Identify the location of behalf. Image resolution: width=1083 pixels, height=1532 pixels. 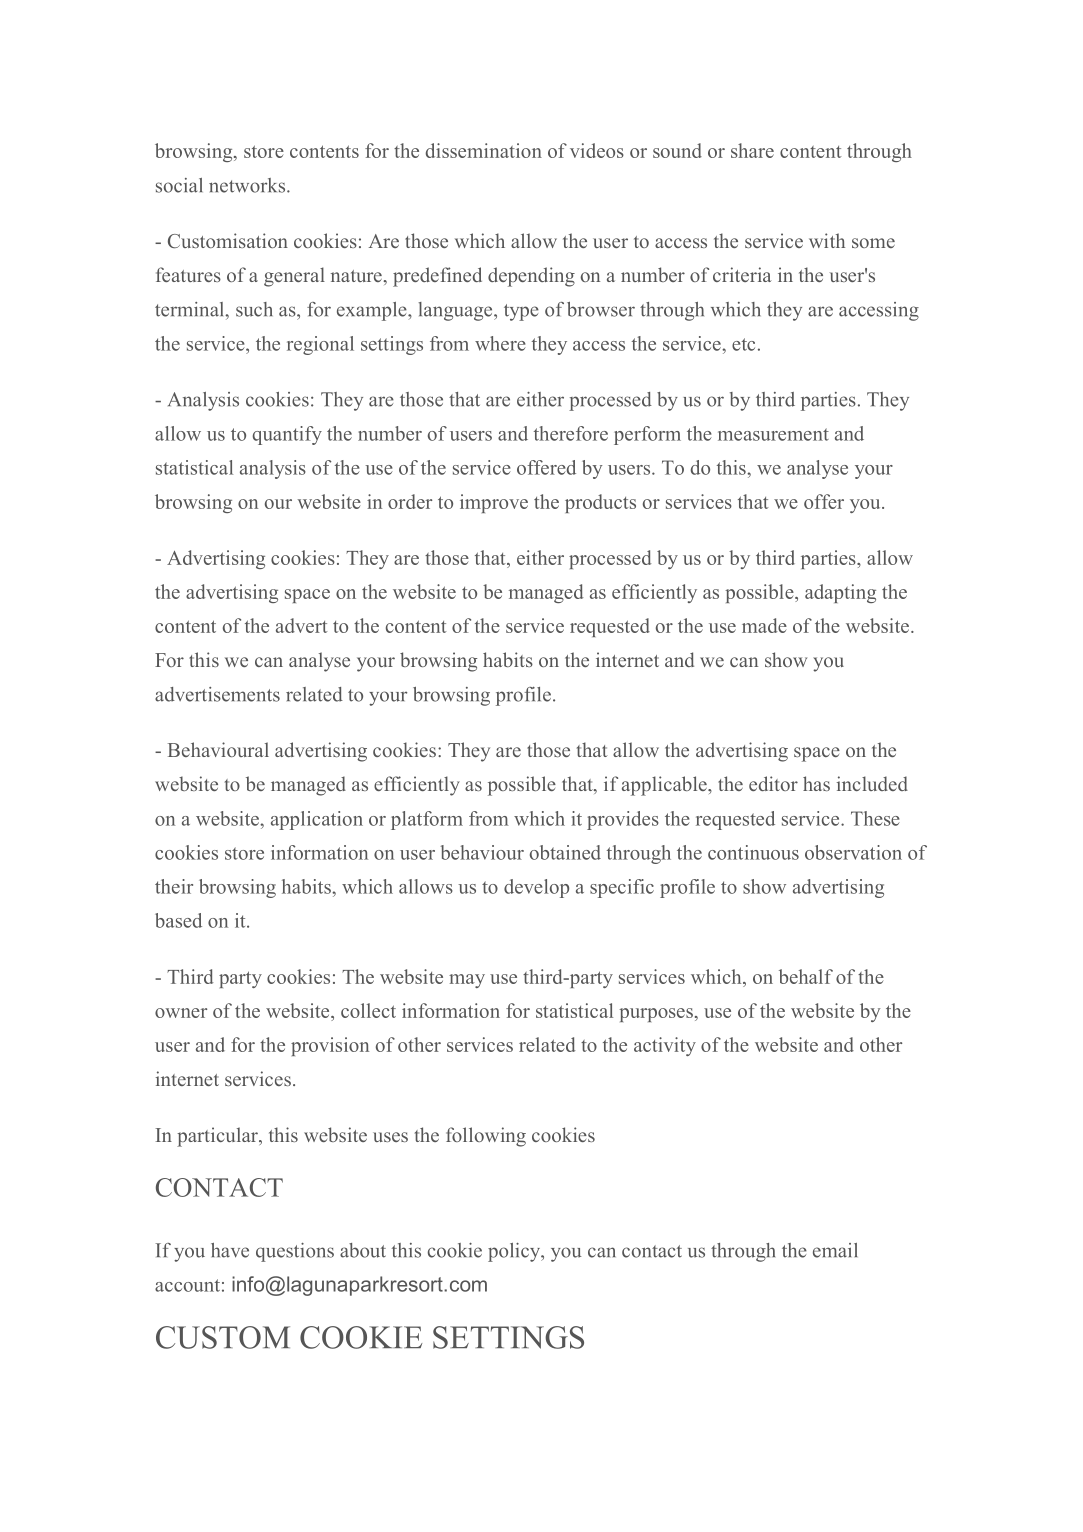
(806, 976).
